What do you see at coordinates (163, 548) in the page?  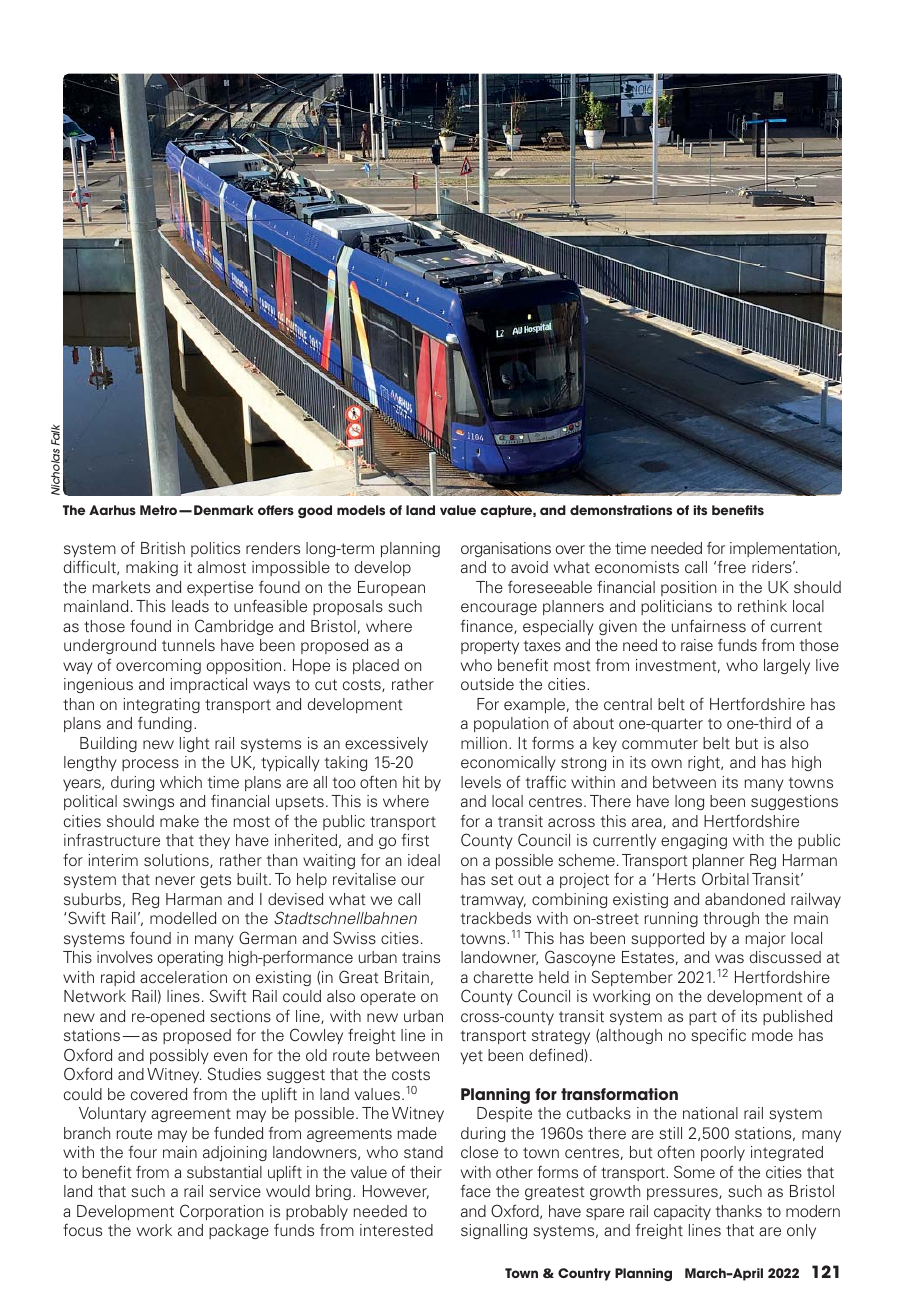 I see `British` at bounding box center [163, 548].
